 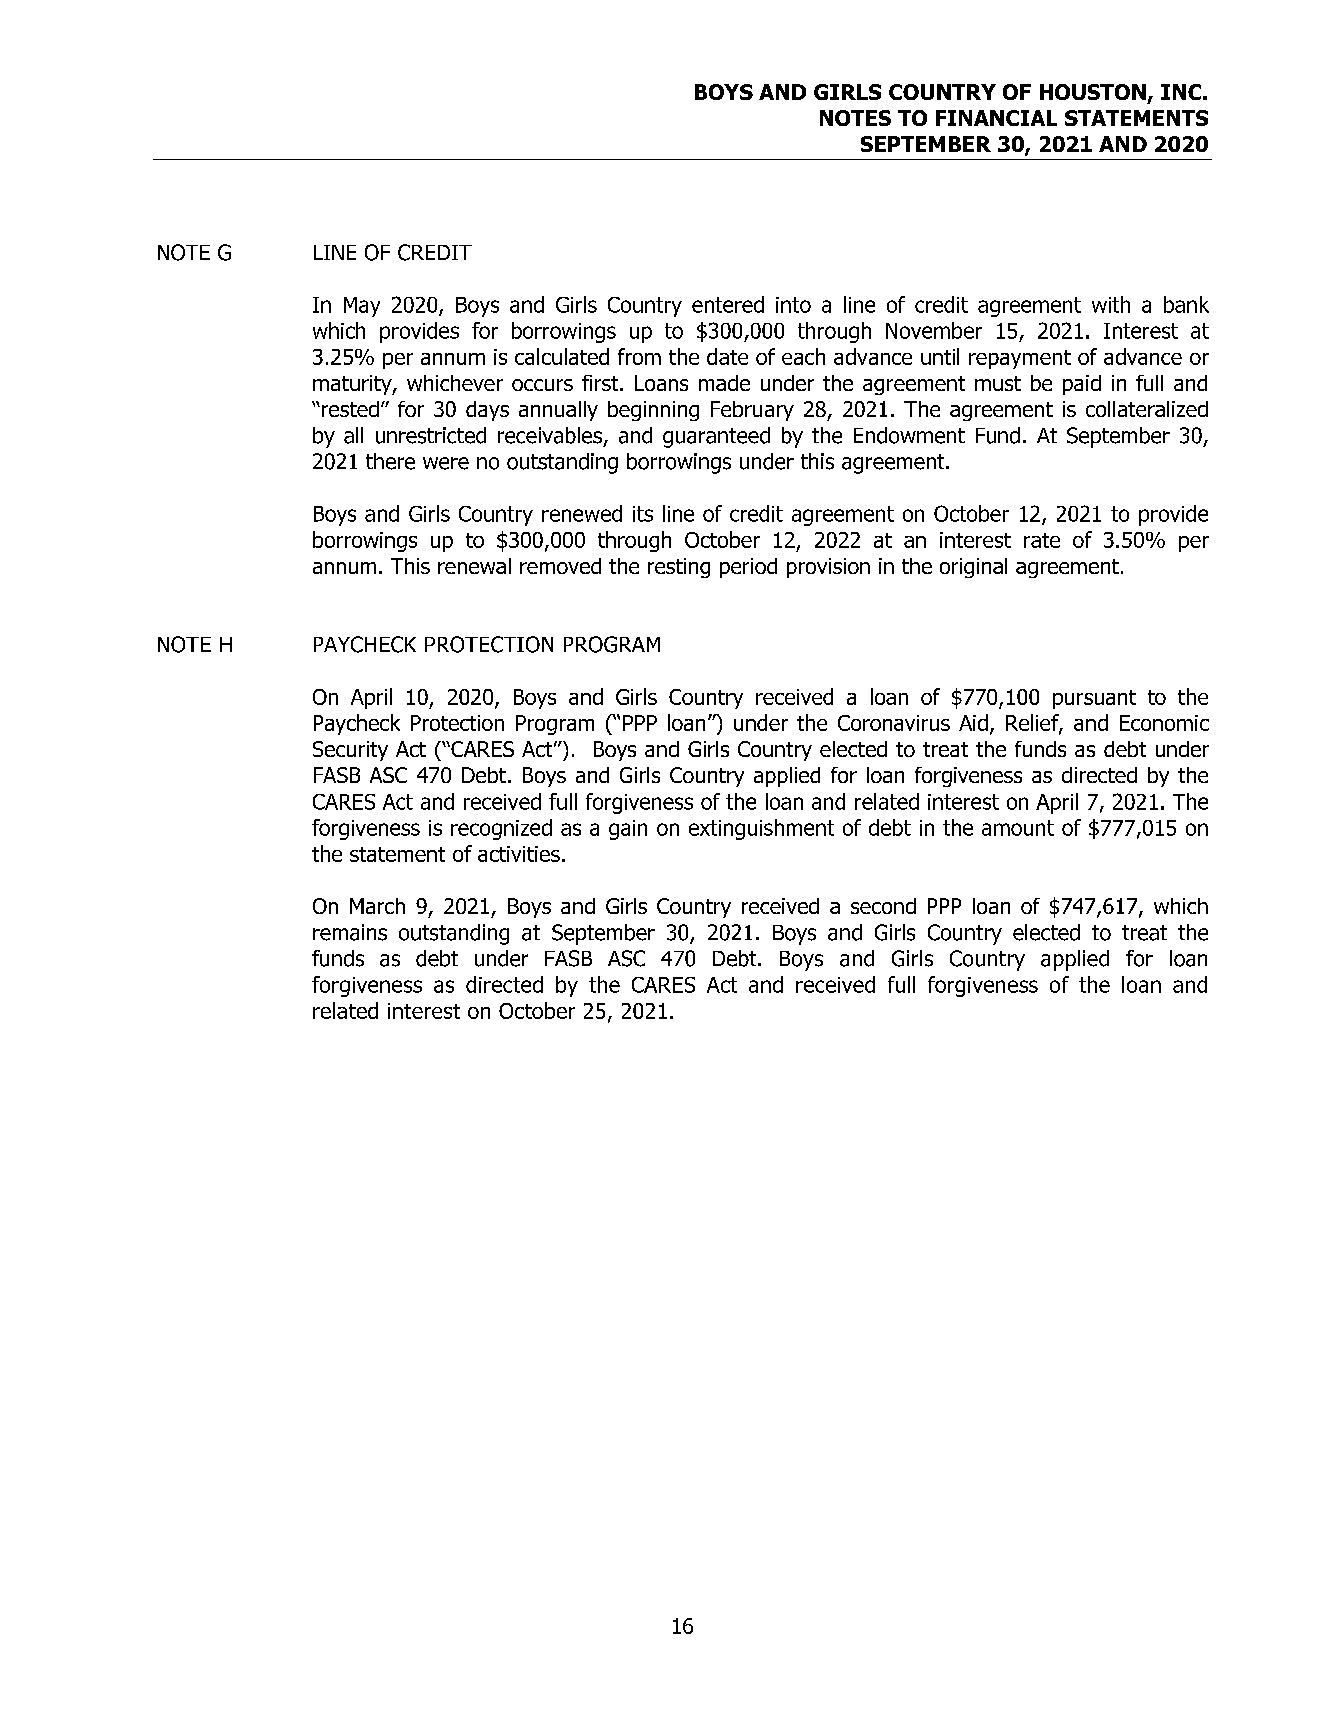 I want to click on March, so click(x=377, y=906).
